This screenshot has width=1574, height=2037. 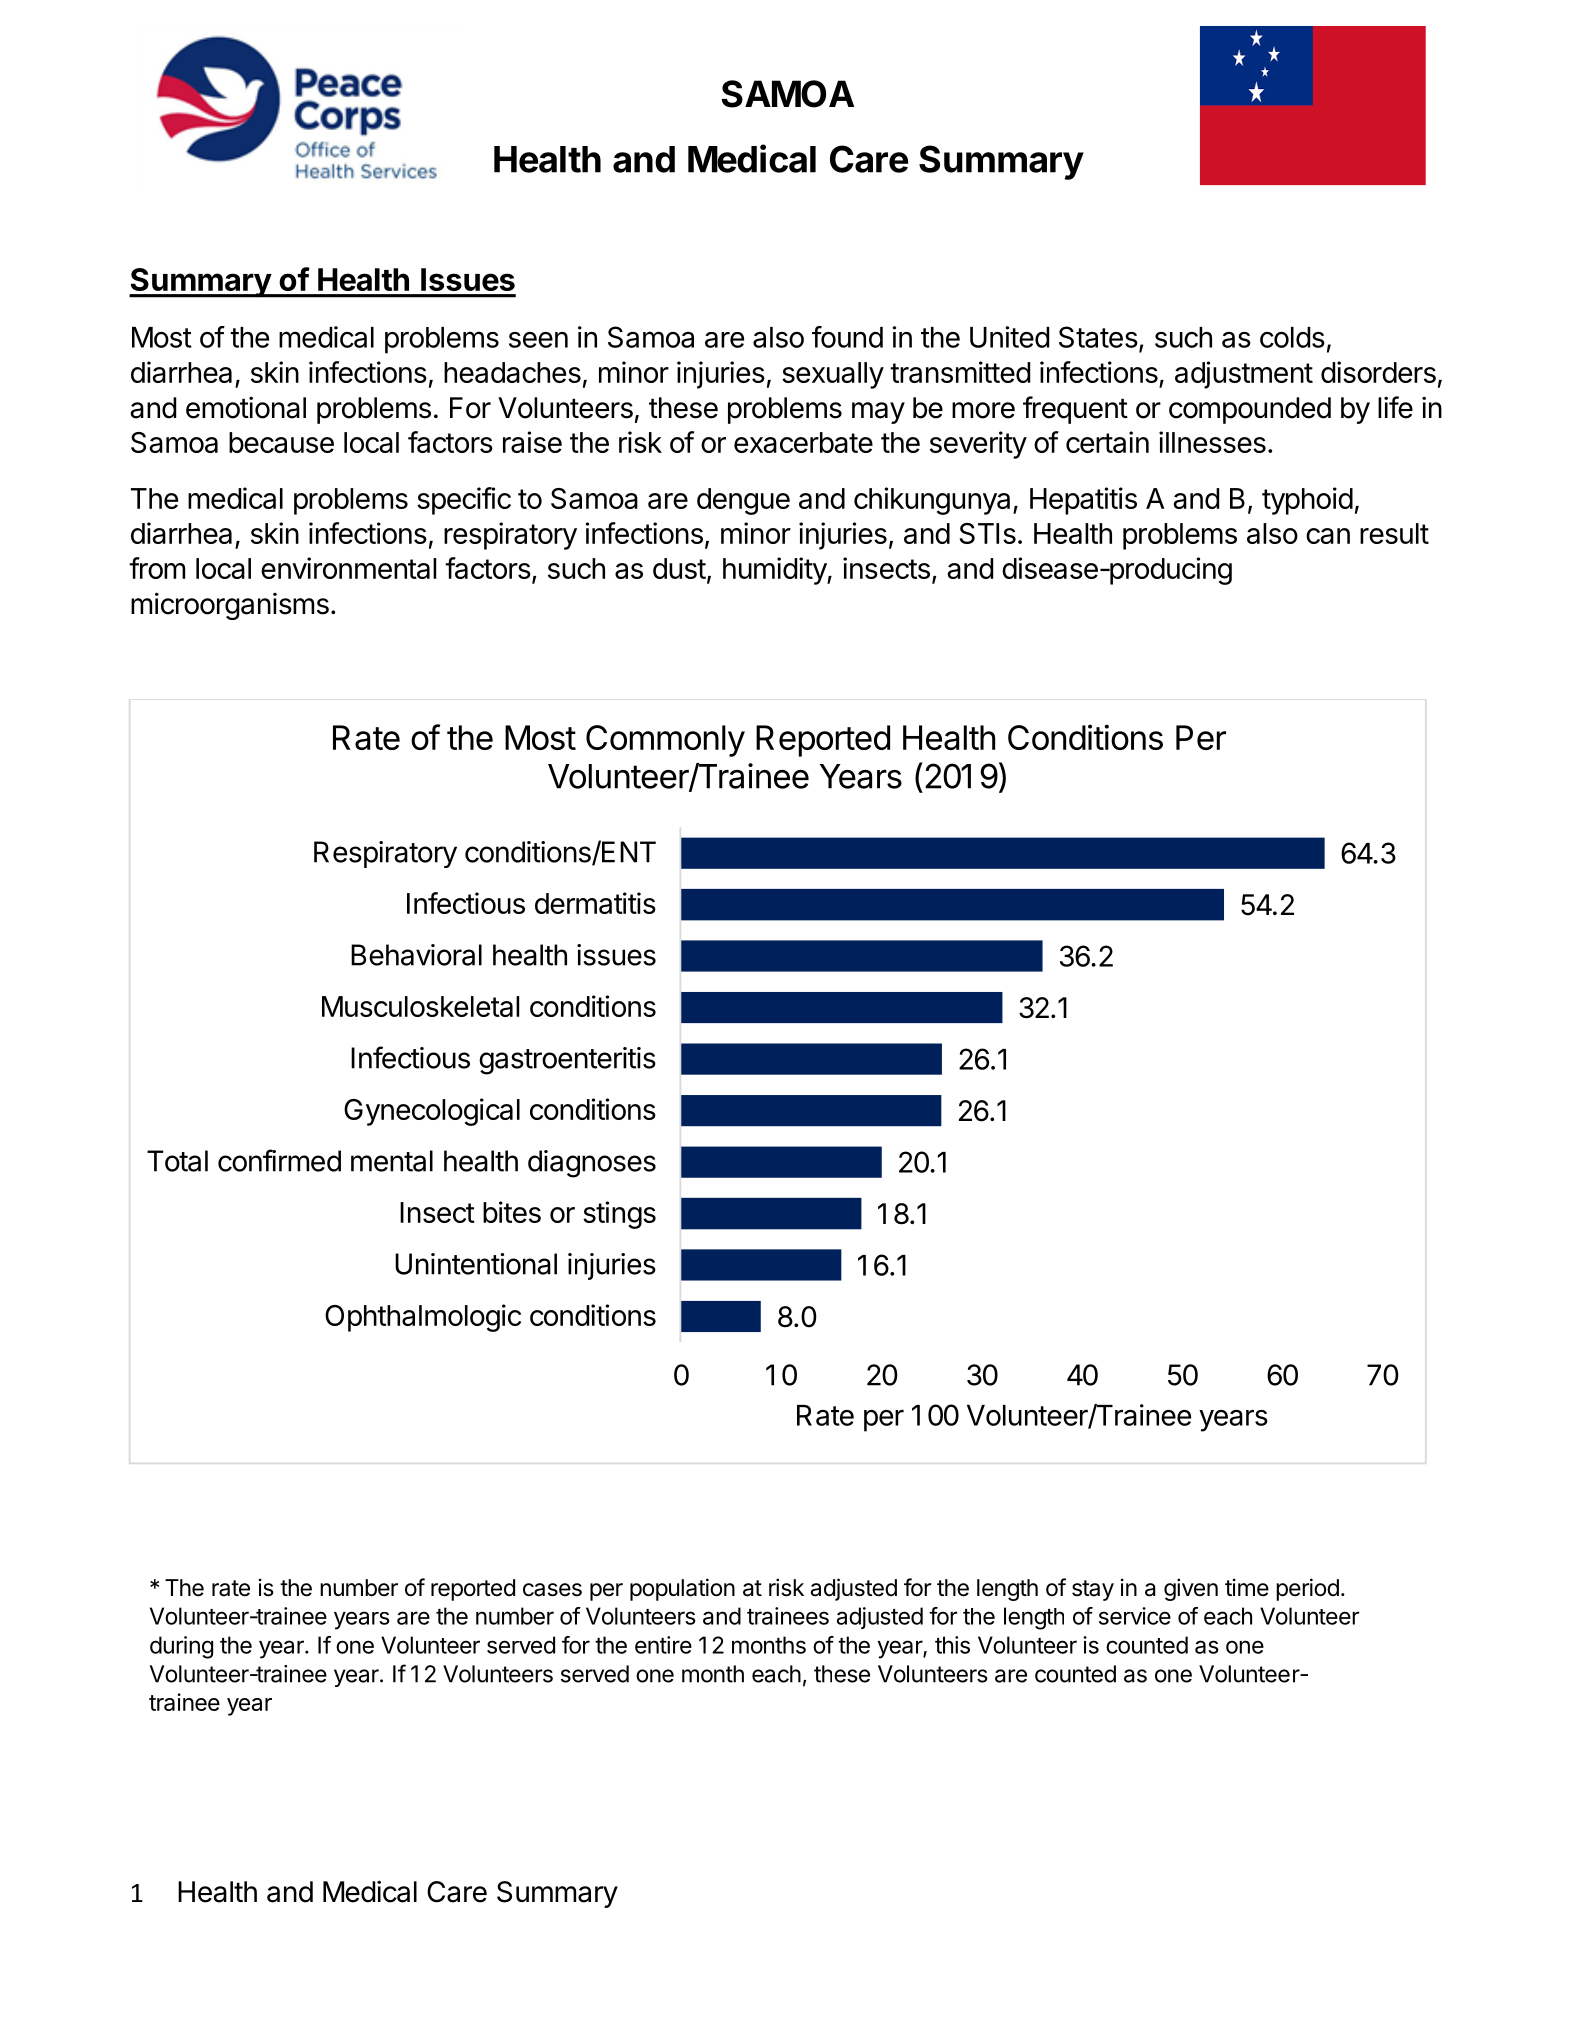 I want to click on microorganisms, so click(x=230, y=606).
